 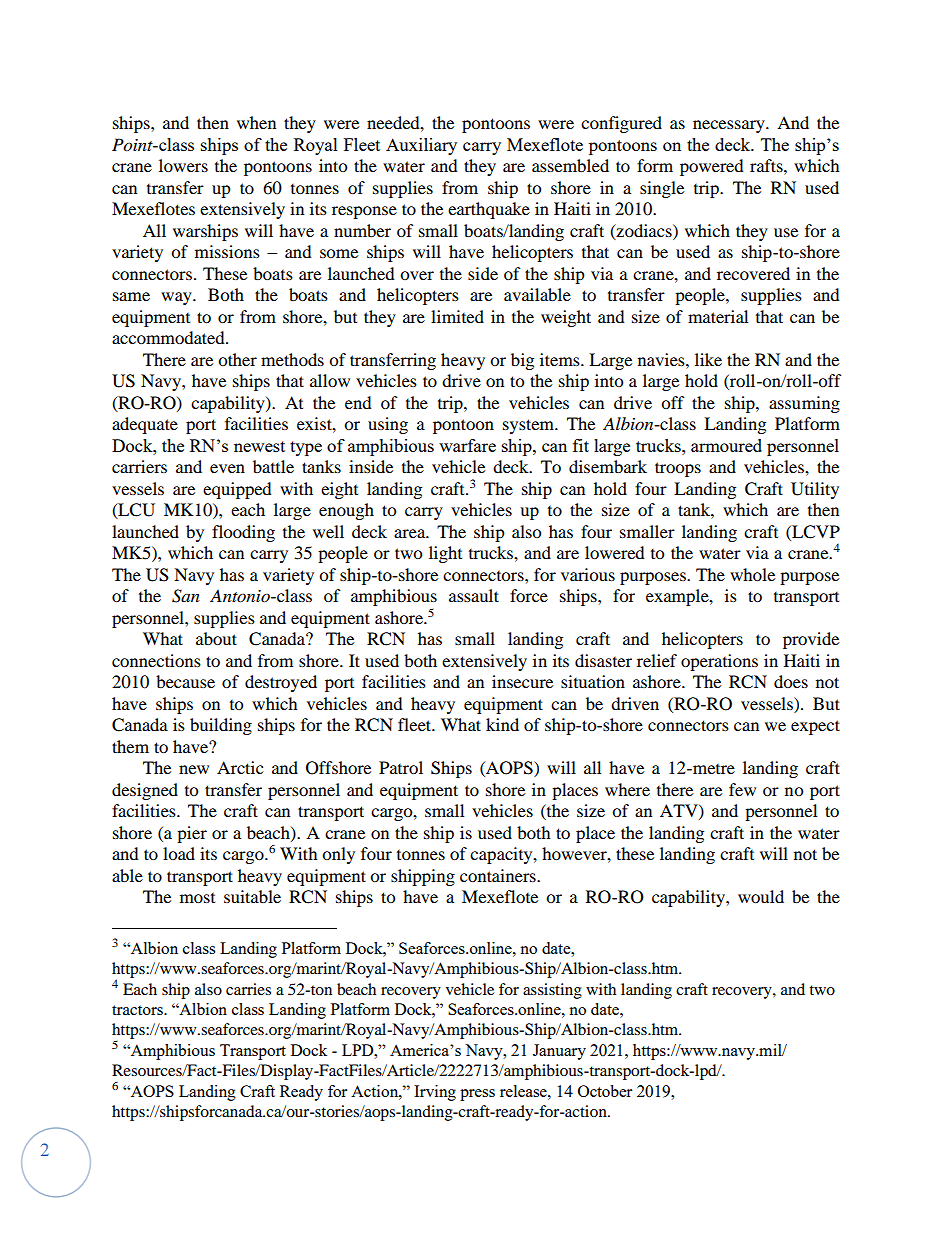 I want to click on whole, so click(x=752, y=574).
